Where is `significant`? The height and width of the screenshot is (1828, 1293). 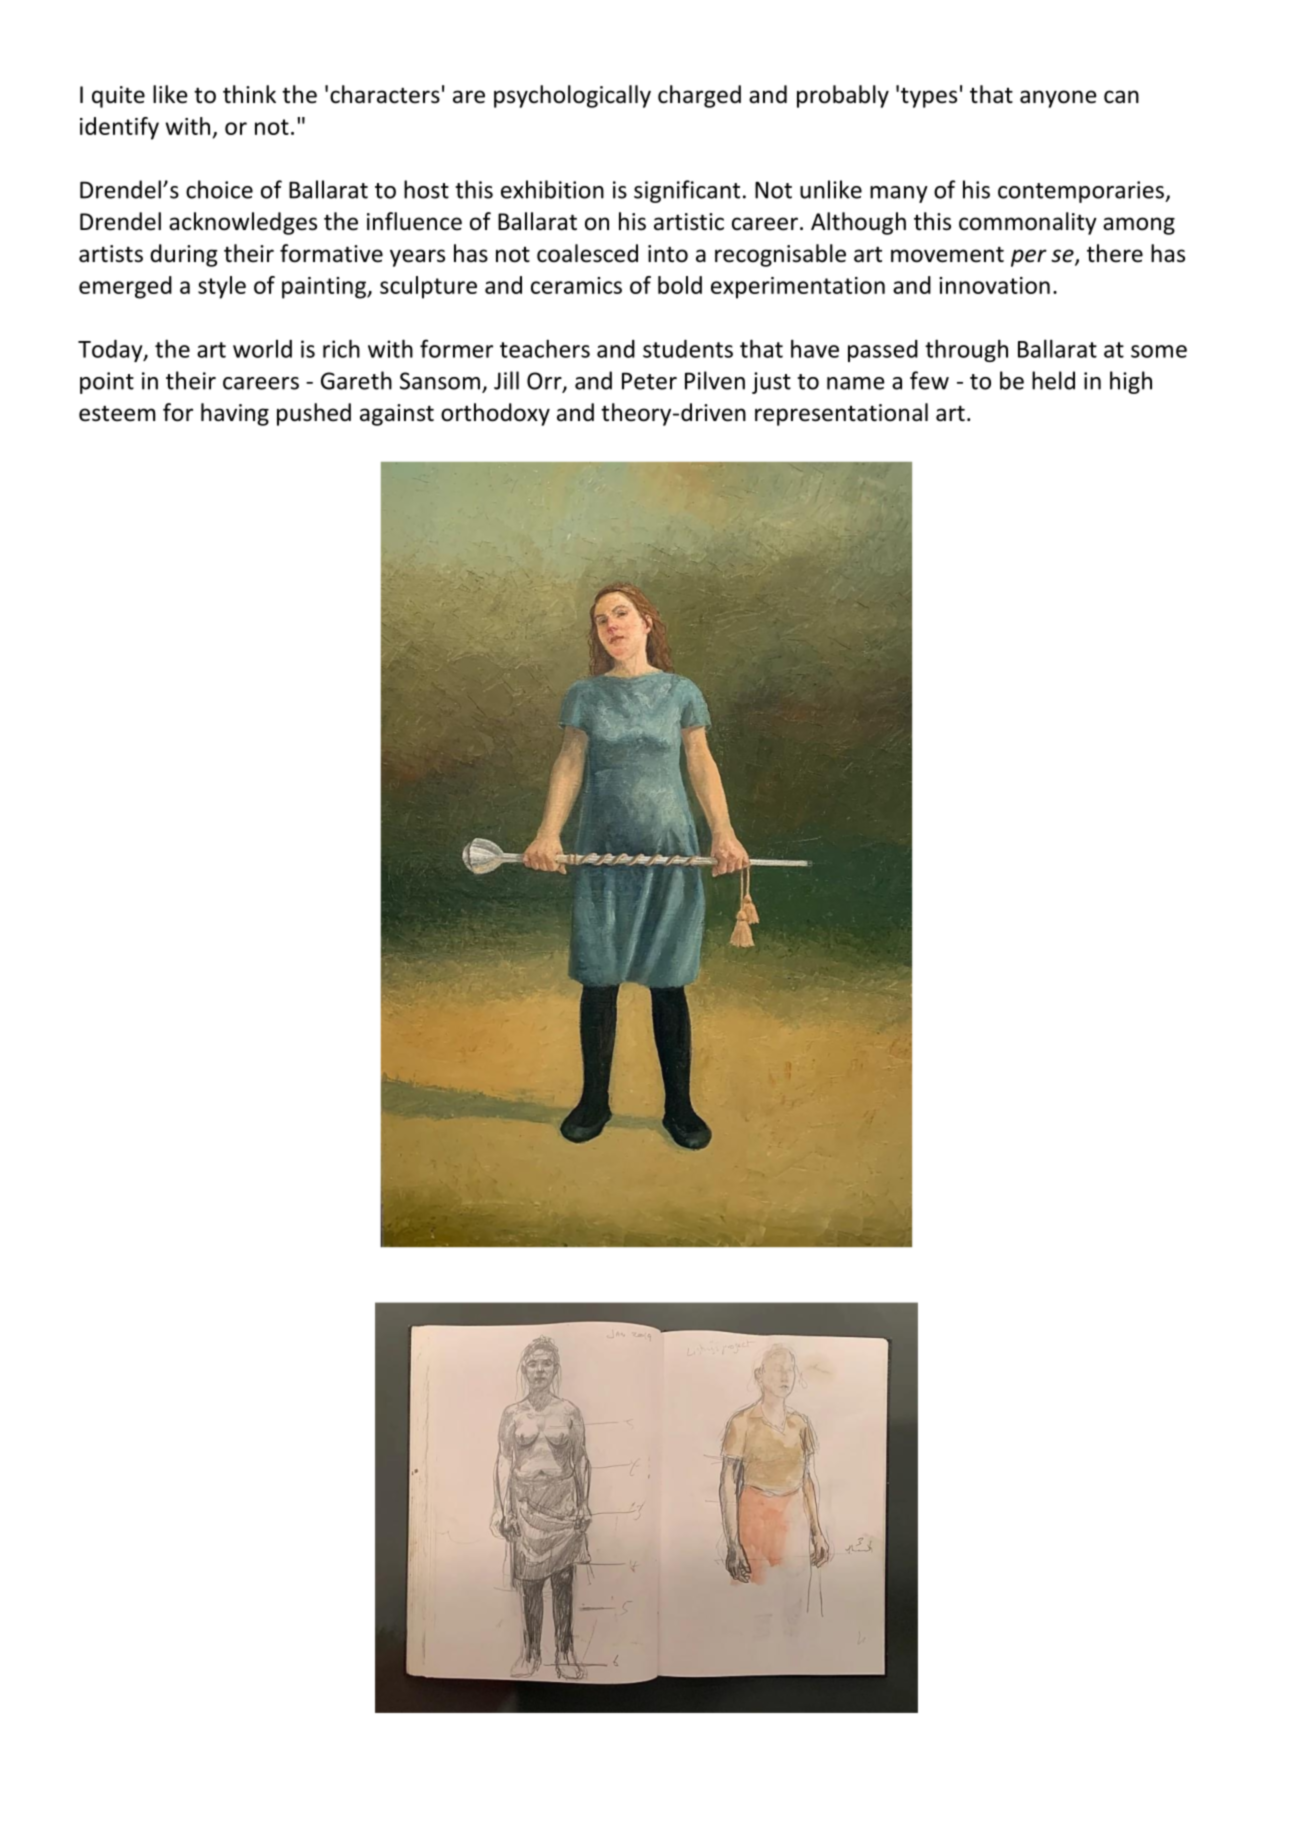
significant is located at coordinates (687, 191).
